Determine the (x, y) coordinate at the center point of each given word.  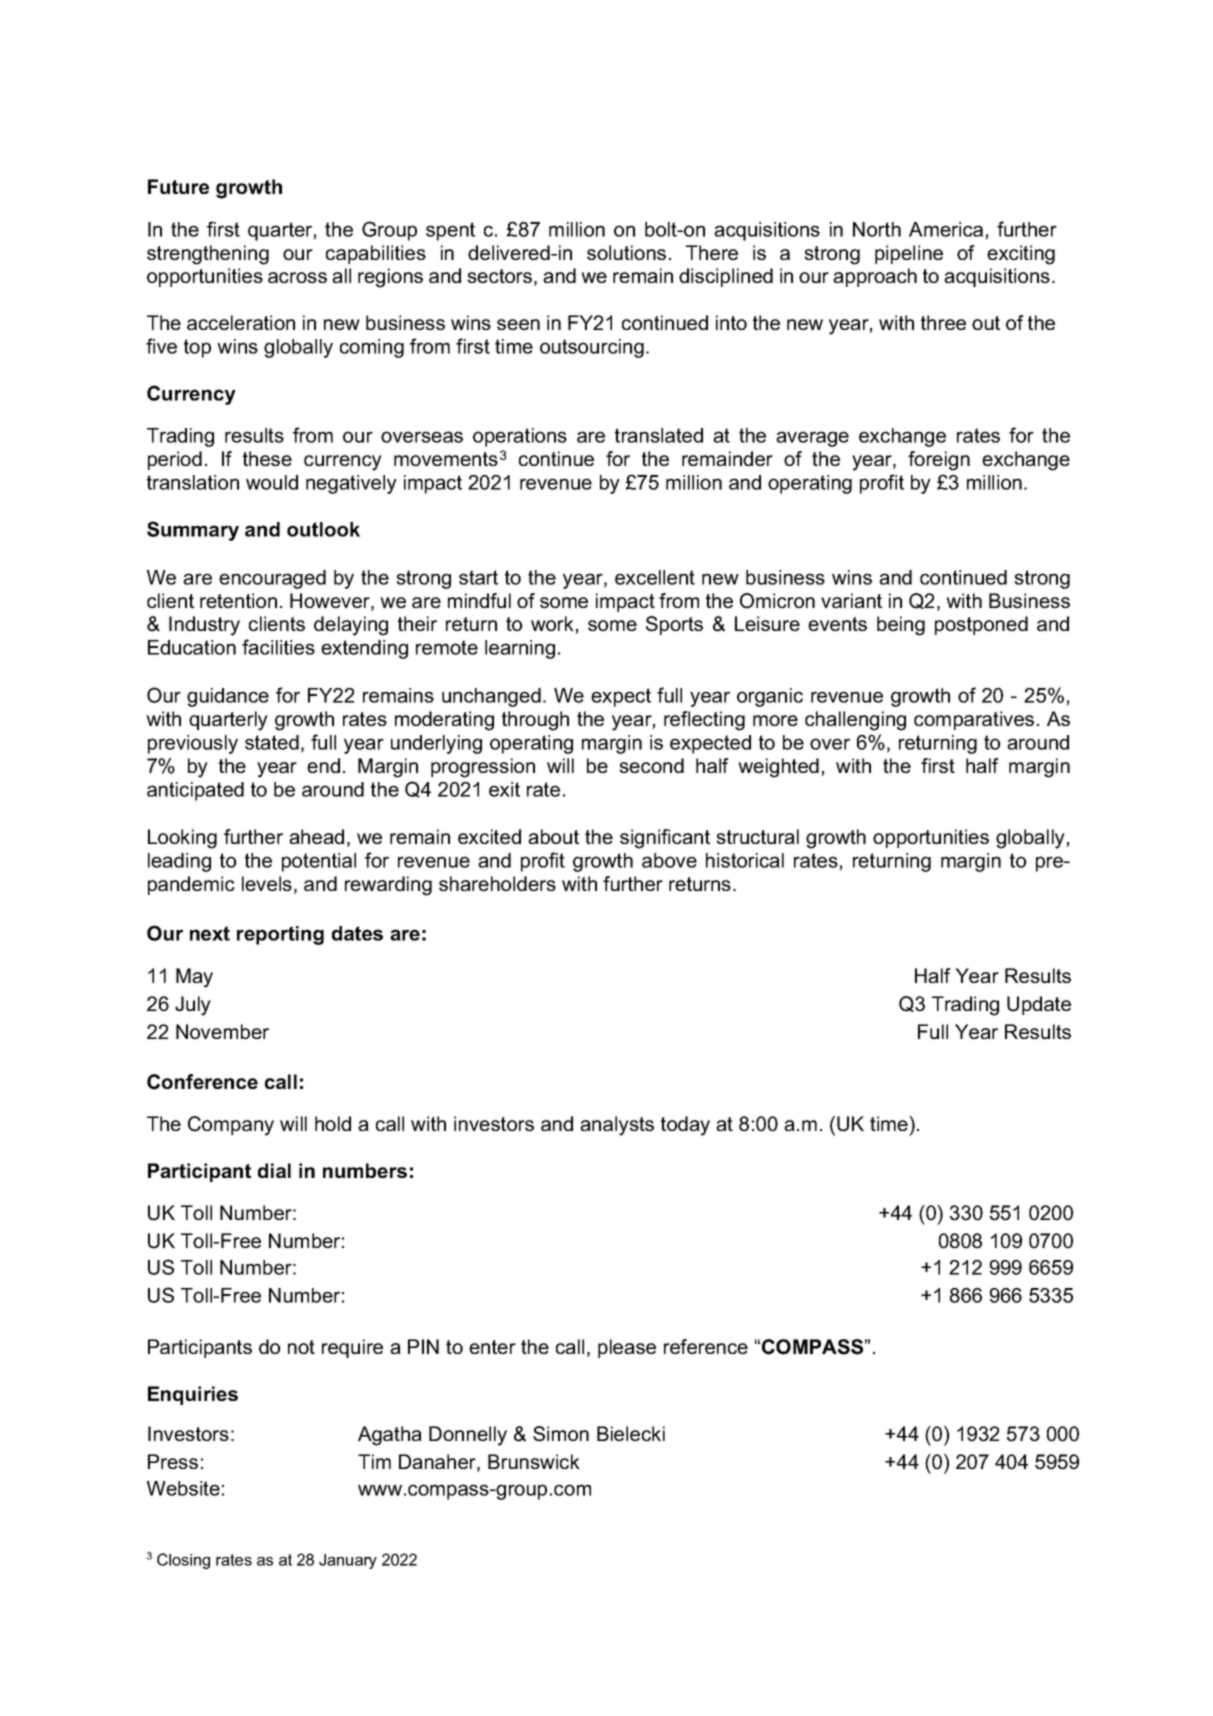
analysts (617, 1126)
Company (231, 1126)
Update (1039, 1005)
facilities (278, 647)
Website (183, 1488)
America (946, 229)
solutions (626, 252)
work (552, 623)
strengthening (208, 255)
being (901, 626)
